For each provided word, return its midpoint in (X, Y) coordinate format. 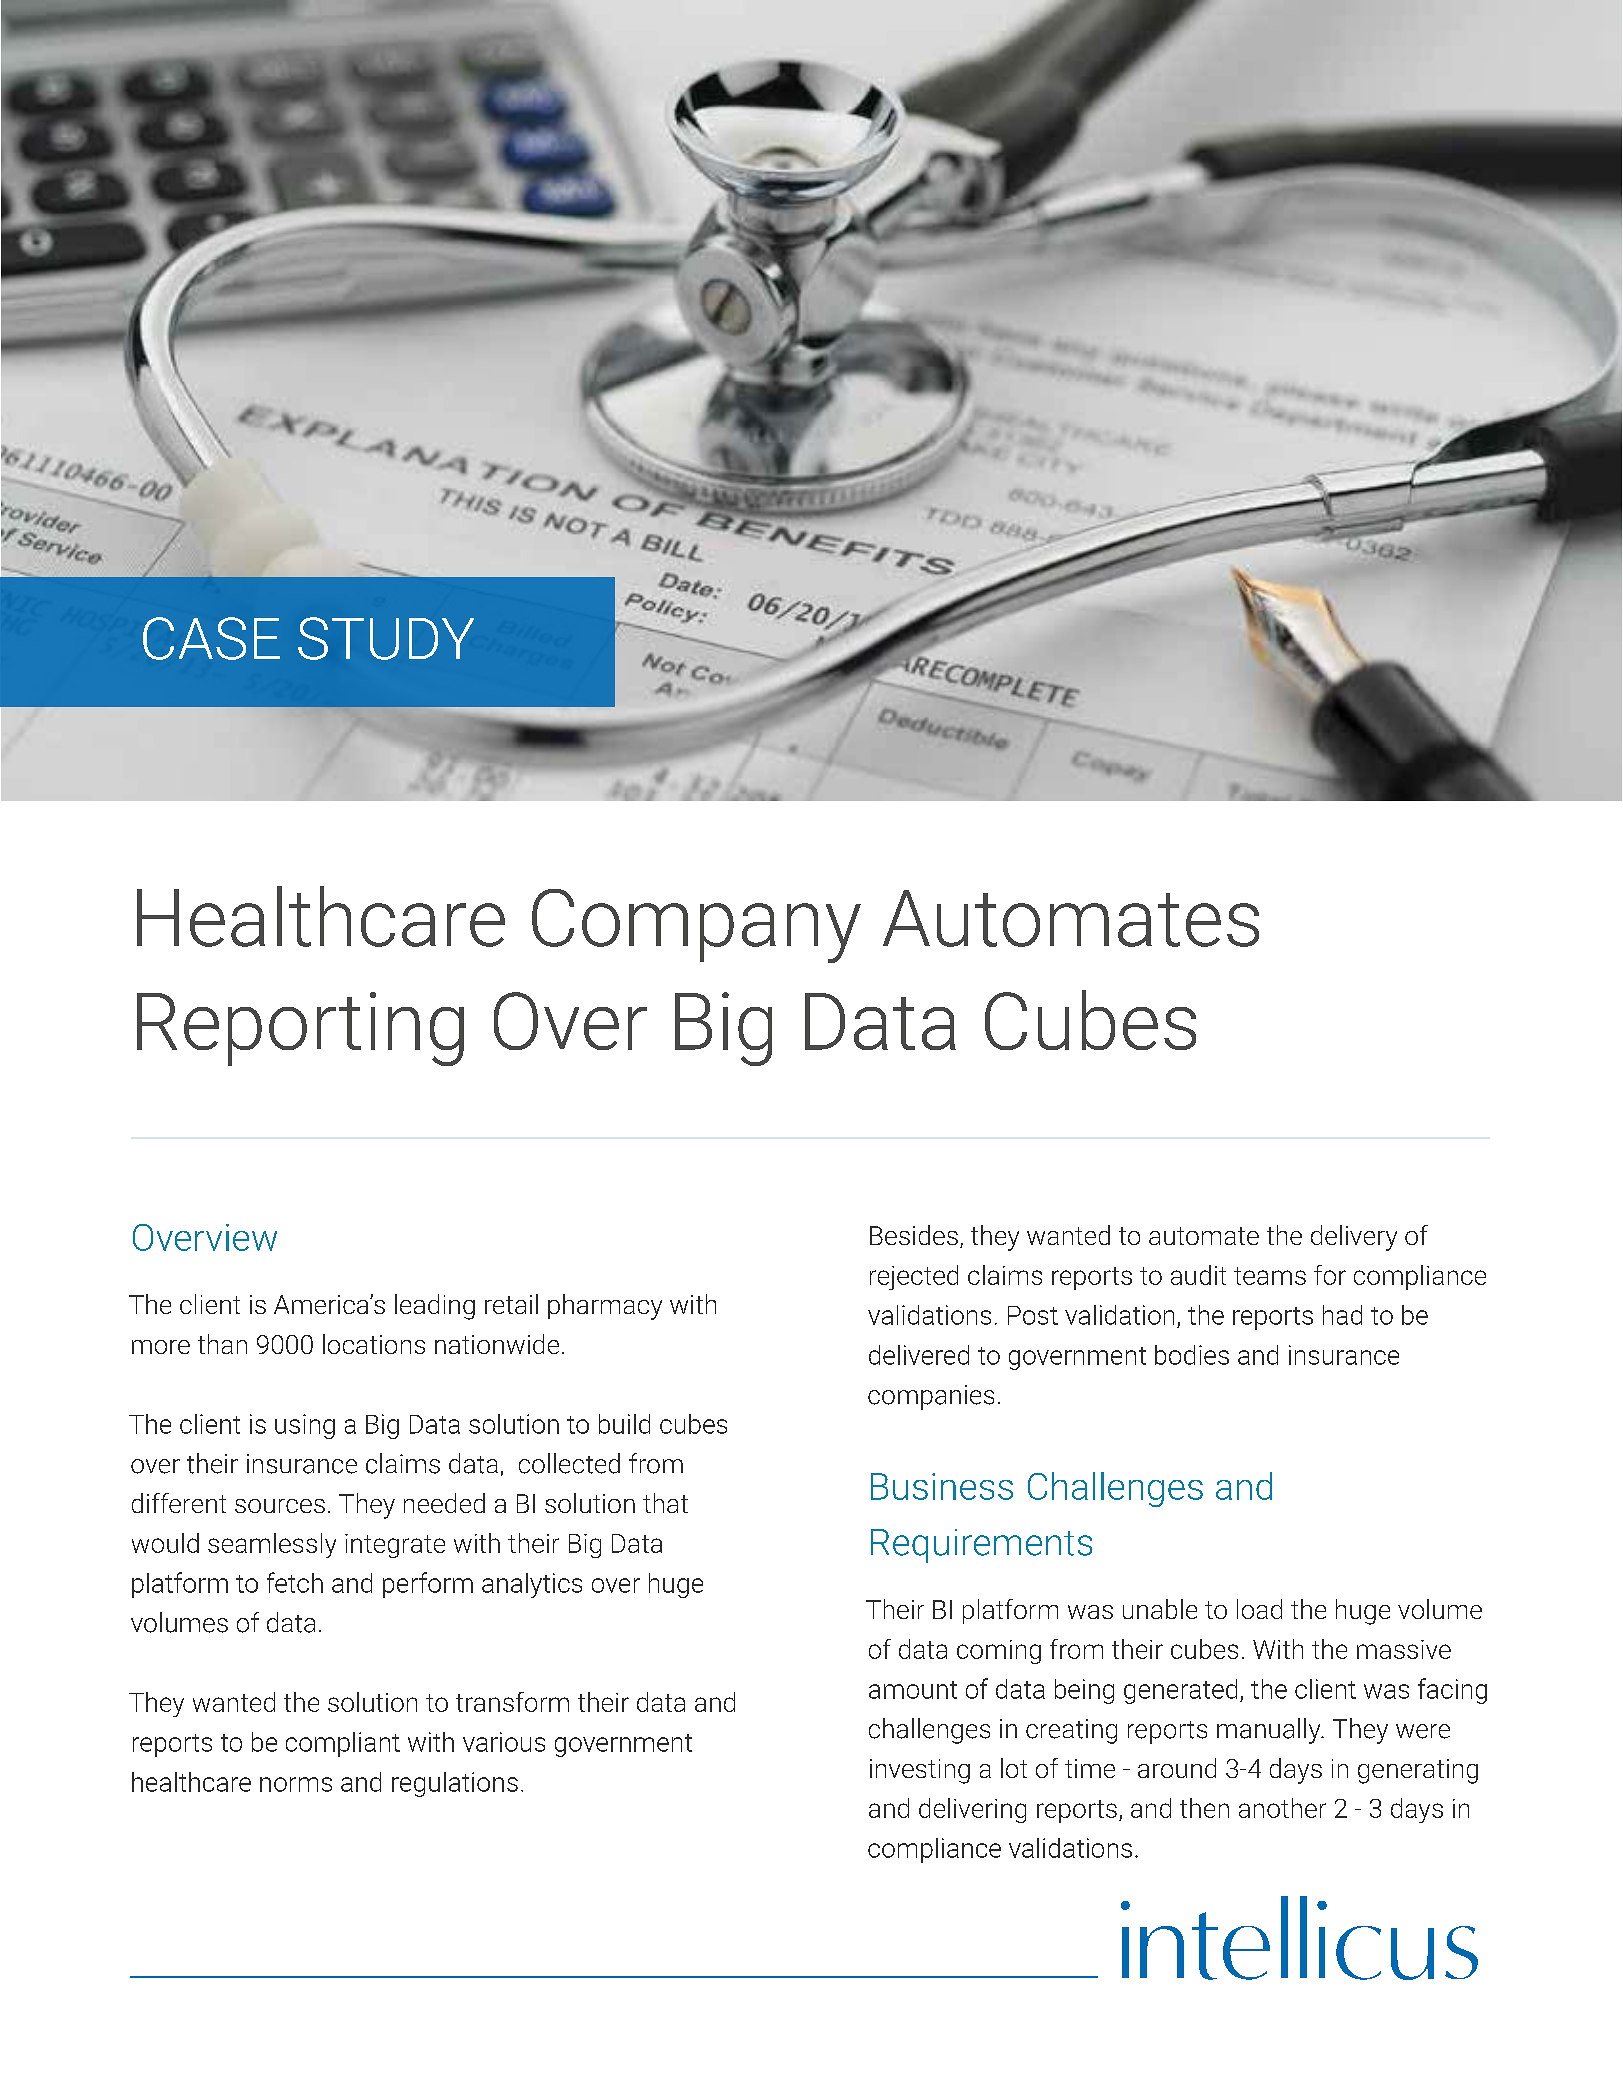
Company (696, 926)
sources (280, 1506)
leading (435, 1307)
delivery (1354, 1238)
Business (942, 1486)
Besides (914, 1235)
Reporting (300, 1029)
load (1259, 1609)
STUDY (386, 638)
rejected (914, 1277)
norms (296, 1784)
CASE (211, 638)
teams (1270, 1276)
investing (920, 1771)
